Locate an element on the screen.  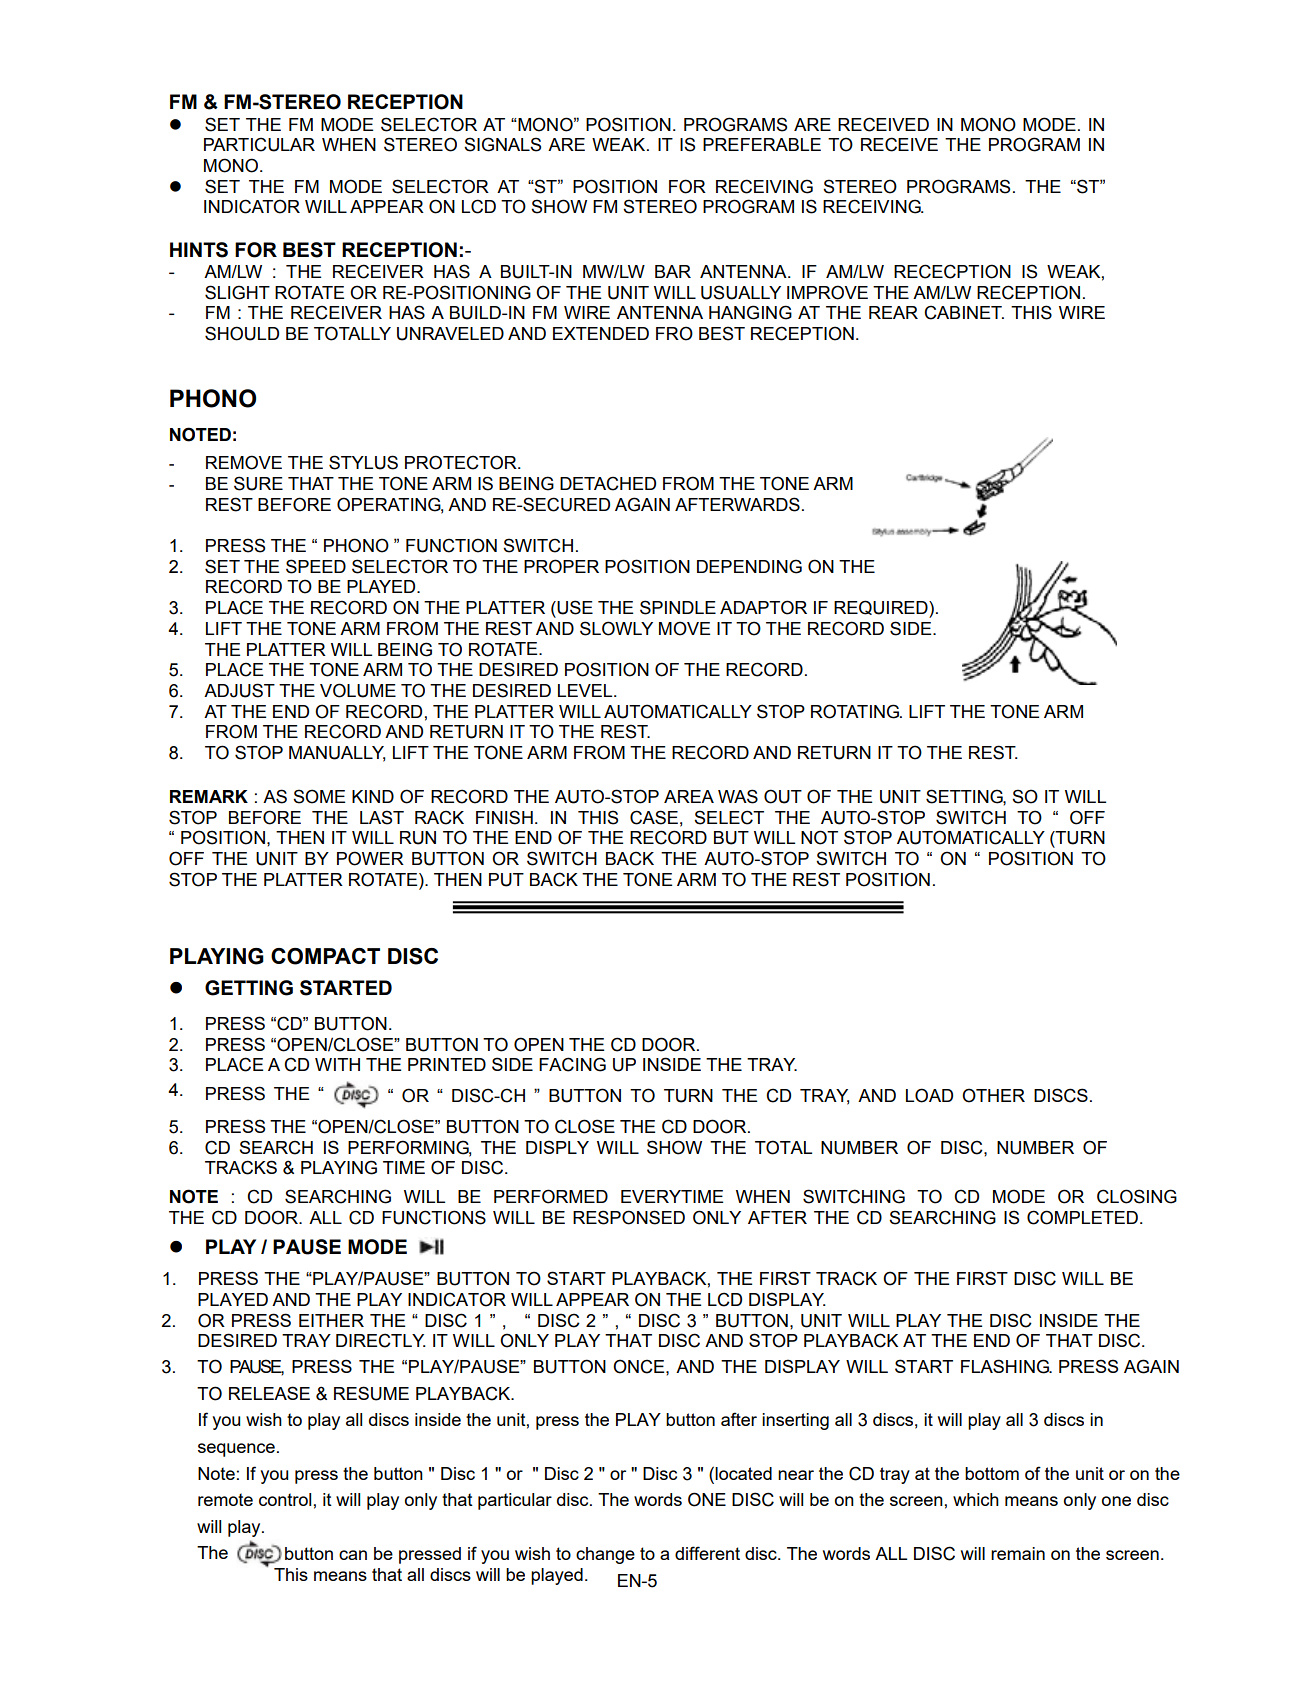
IMPROVE is located at coordinates (827, 292).
